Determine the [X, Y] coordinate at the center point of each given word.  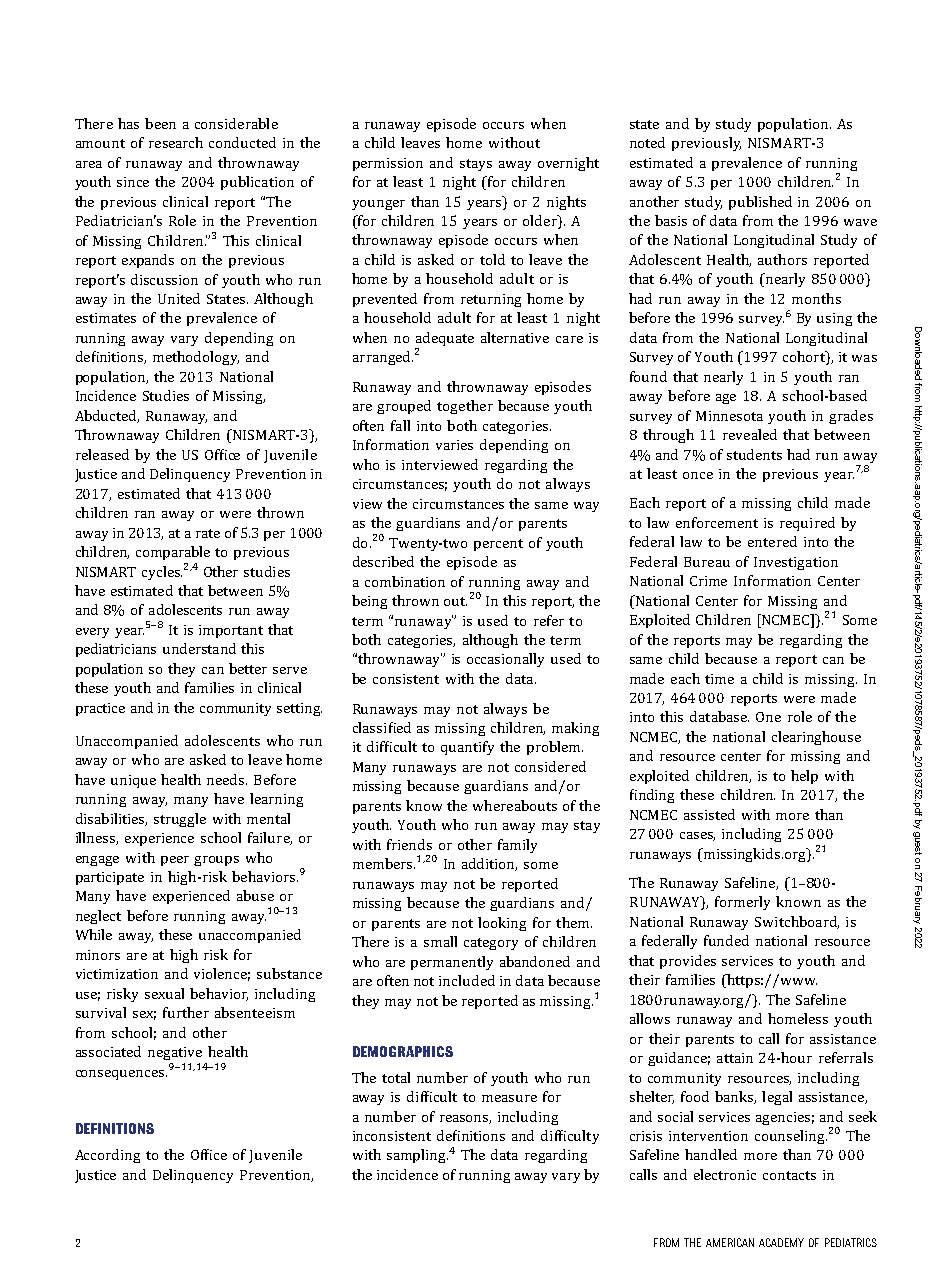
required [807, 524]
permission [388, 164]
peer [175, 861]
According [107, 1156]
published [760, 203]
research [176, 142]
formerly [742, 903]
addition [489, 864]
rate [208, 533]
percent [498, 545]
